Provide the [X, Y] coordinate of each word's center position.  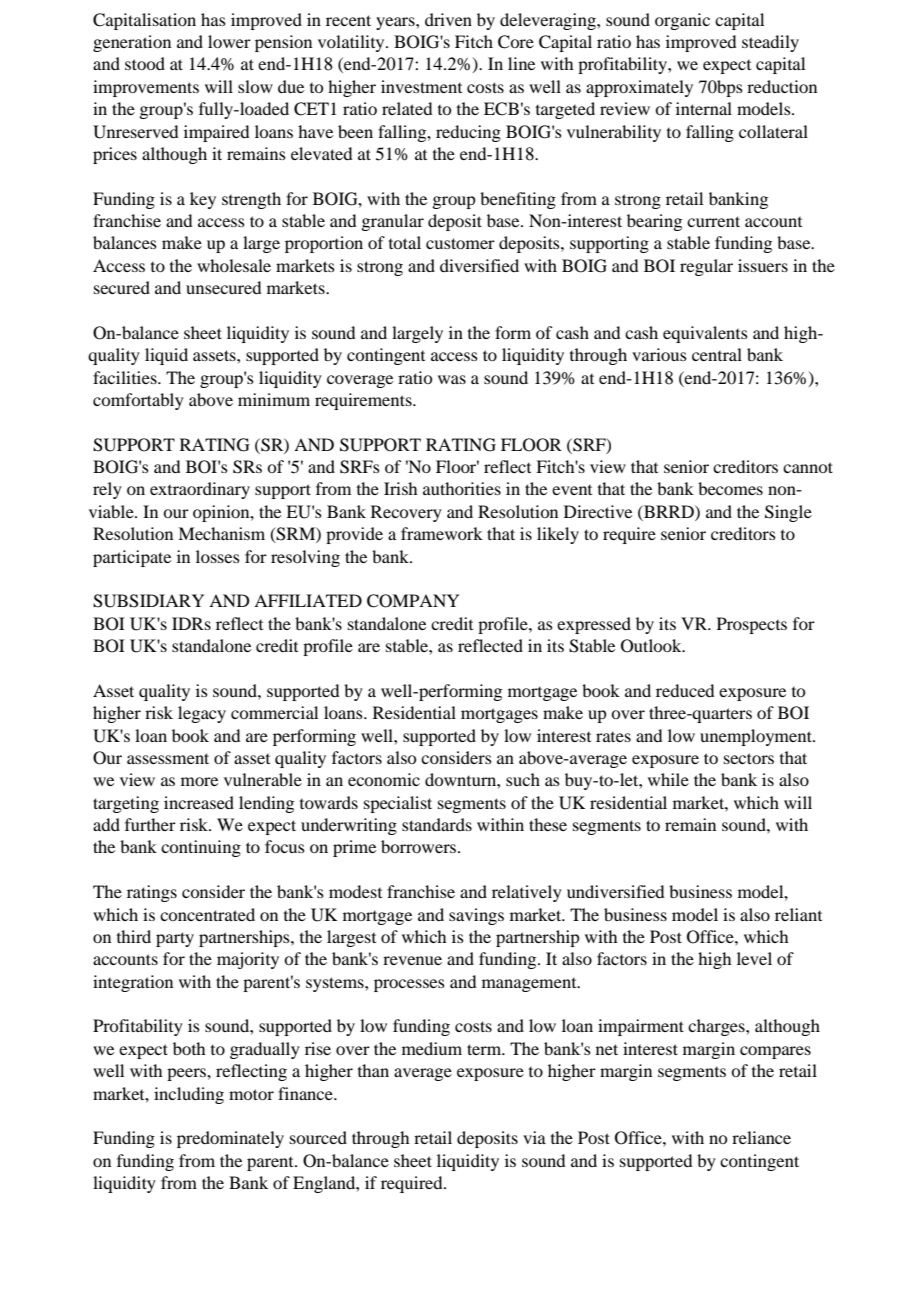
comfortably [138, 401]
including [189, 1095]
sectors [749, 758]
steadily [770, 43]
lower [229, 41]
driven [448, 19]
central [717, 354]
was [452, 379]
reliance [761, 1137]
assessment [168, 758]
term [485, 1049]
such [523, 779]
